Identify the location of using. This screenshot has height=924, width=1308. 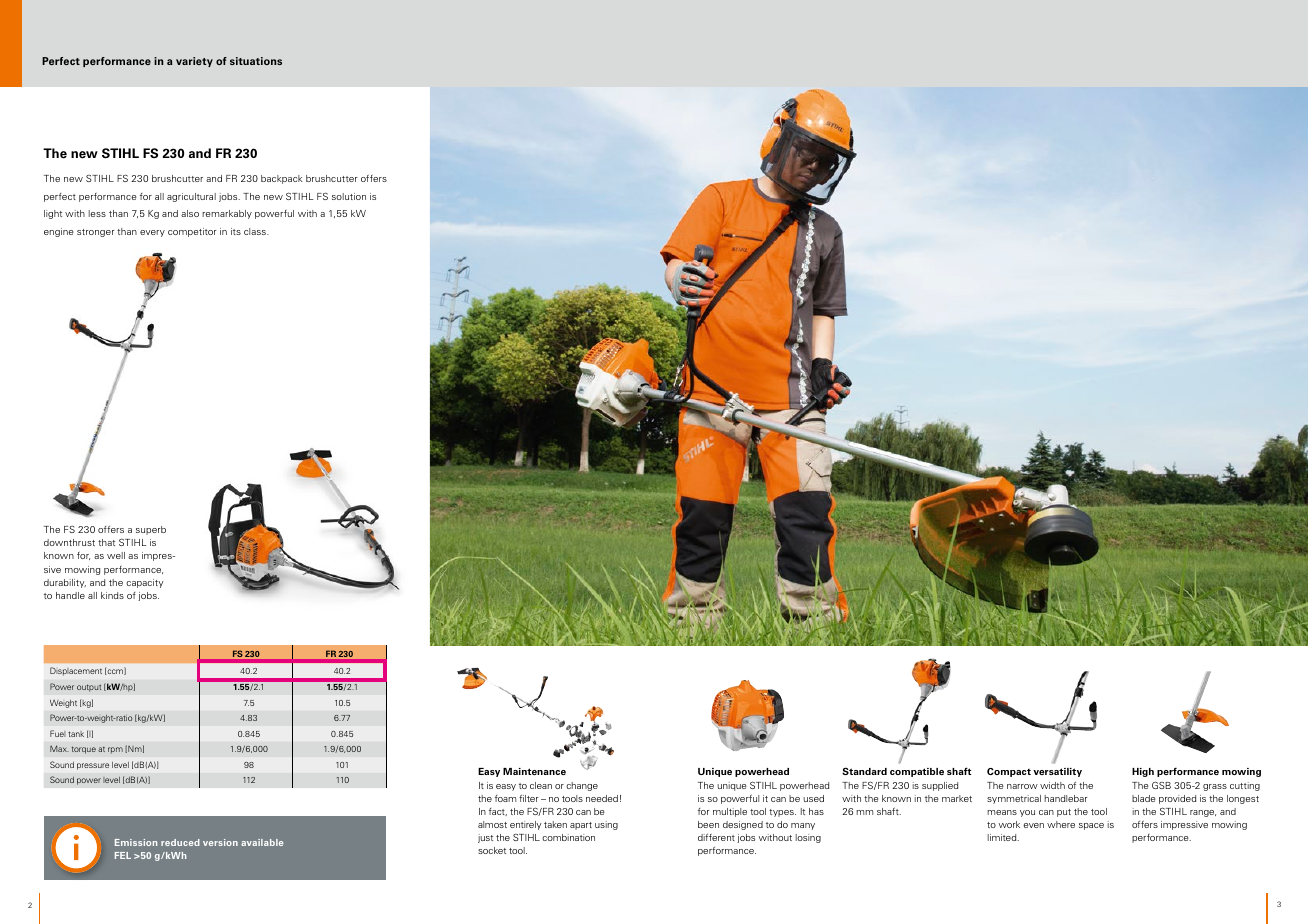
(606, 825).
